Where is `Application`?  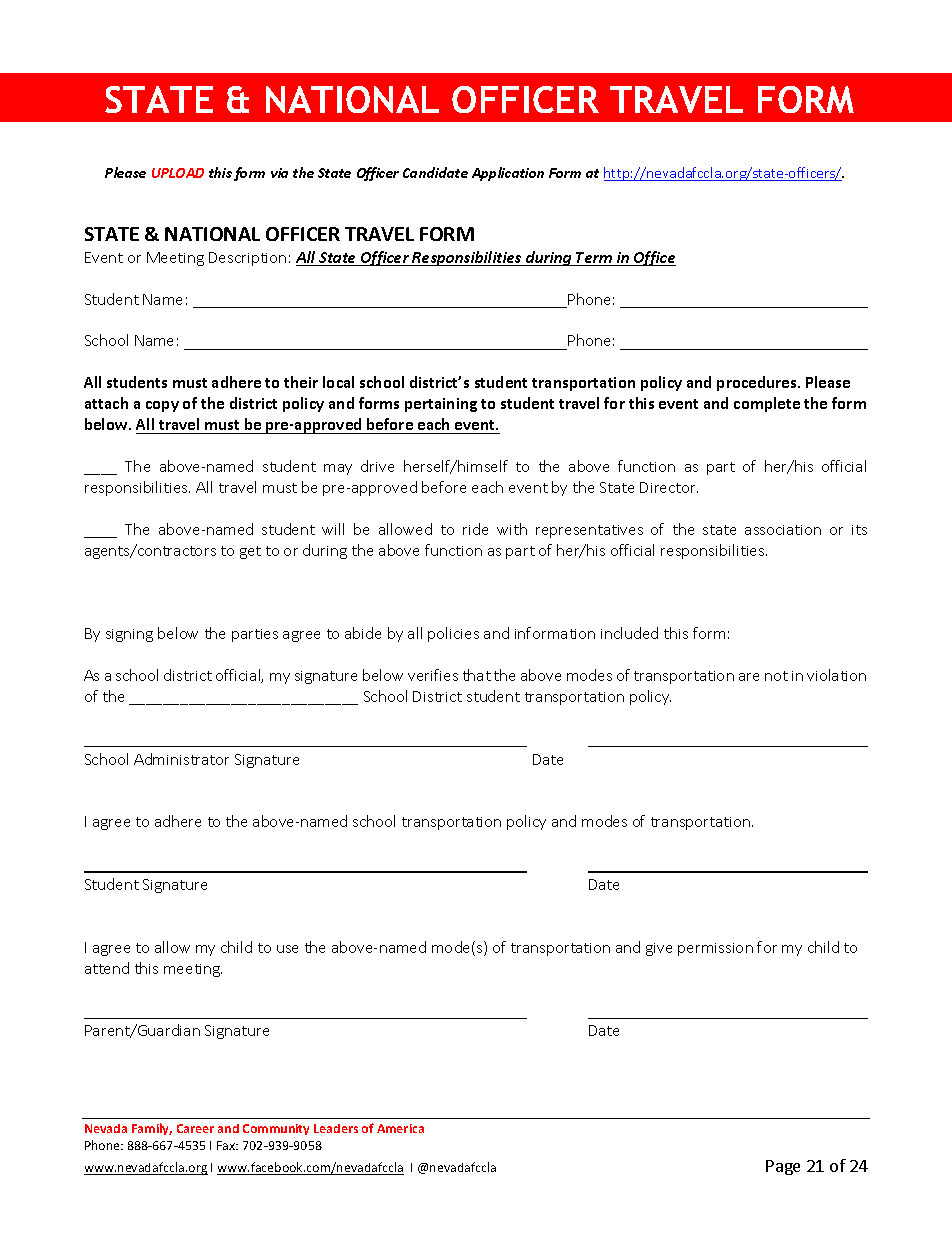 Application is located at coordinates (508, 174).
